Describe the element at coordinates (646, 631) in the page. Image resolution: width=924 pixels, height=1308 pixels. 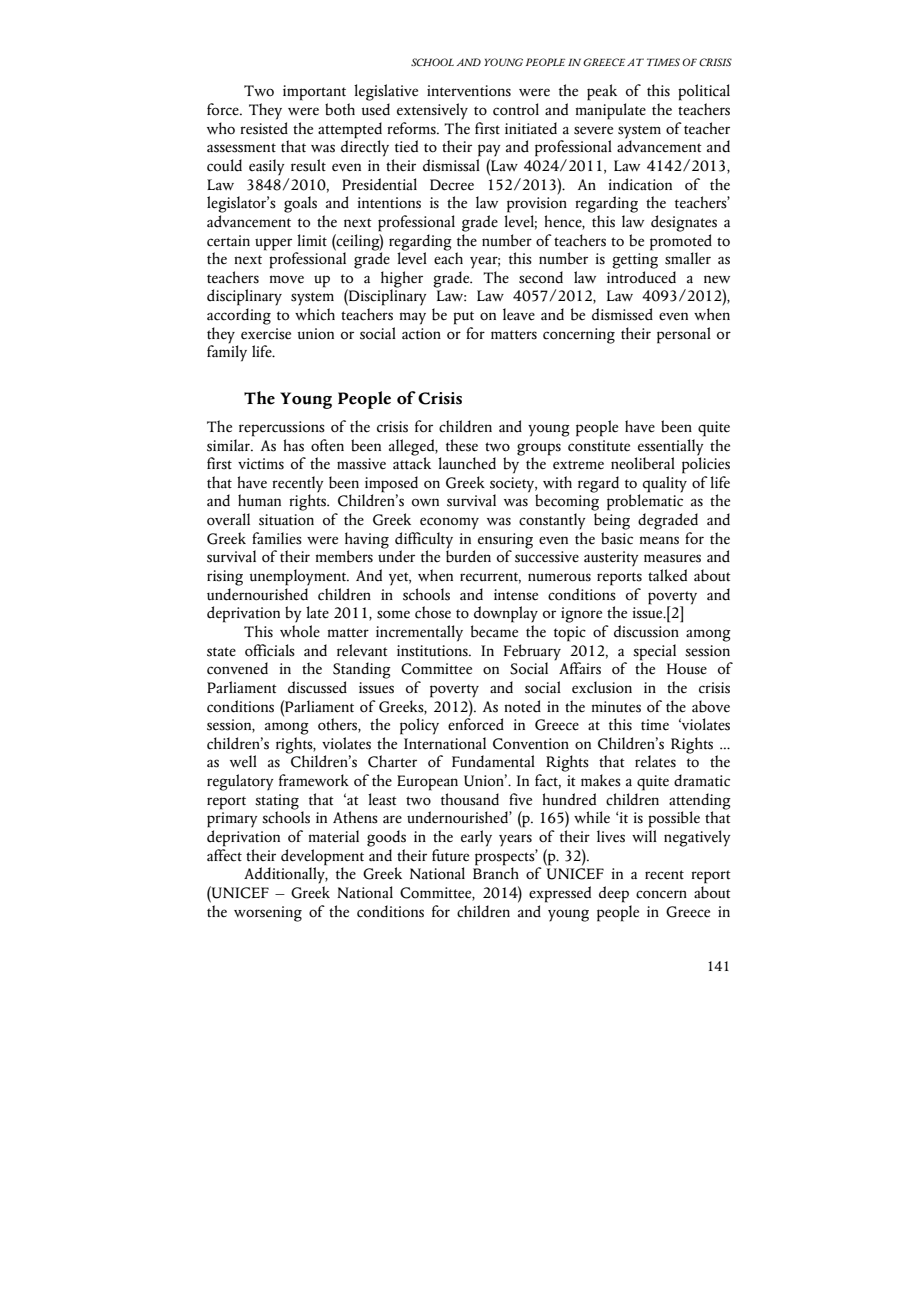
I see `discussion` at that location.
